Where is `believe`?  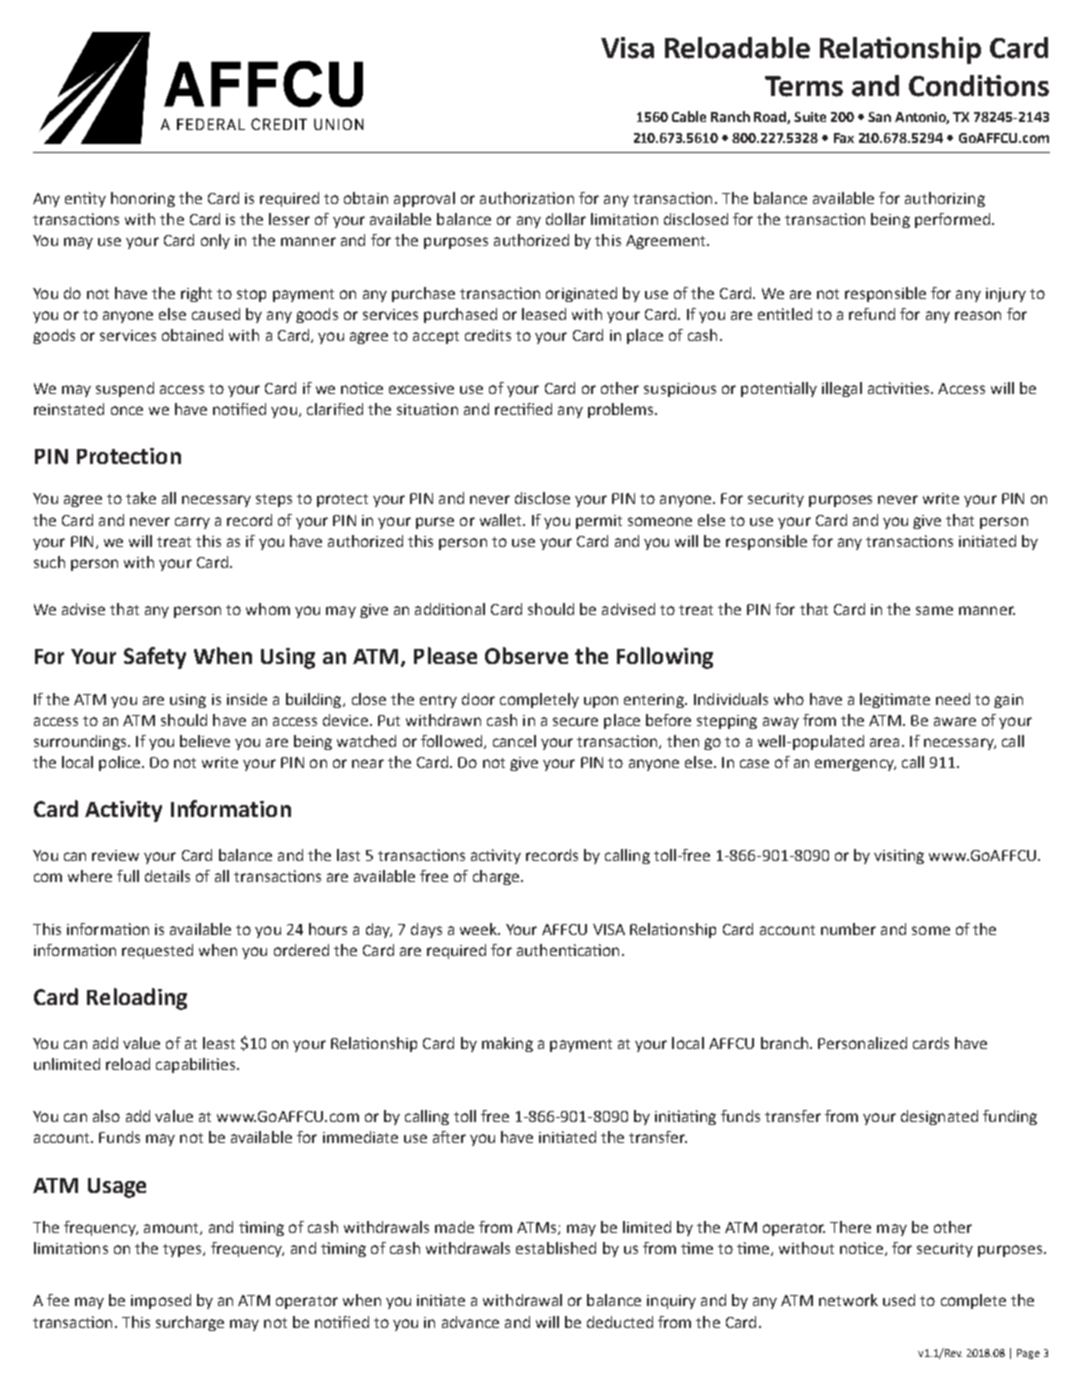
believe is located at coordinates (205, 741).
